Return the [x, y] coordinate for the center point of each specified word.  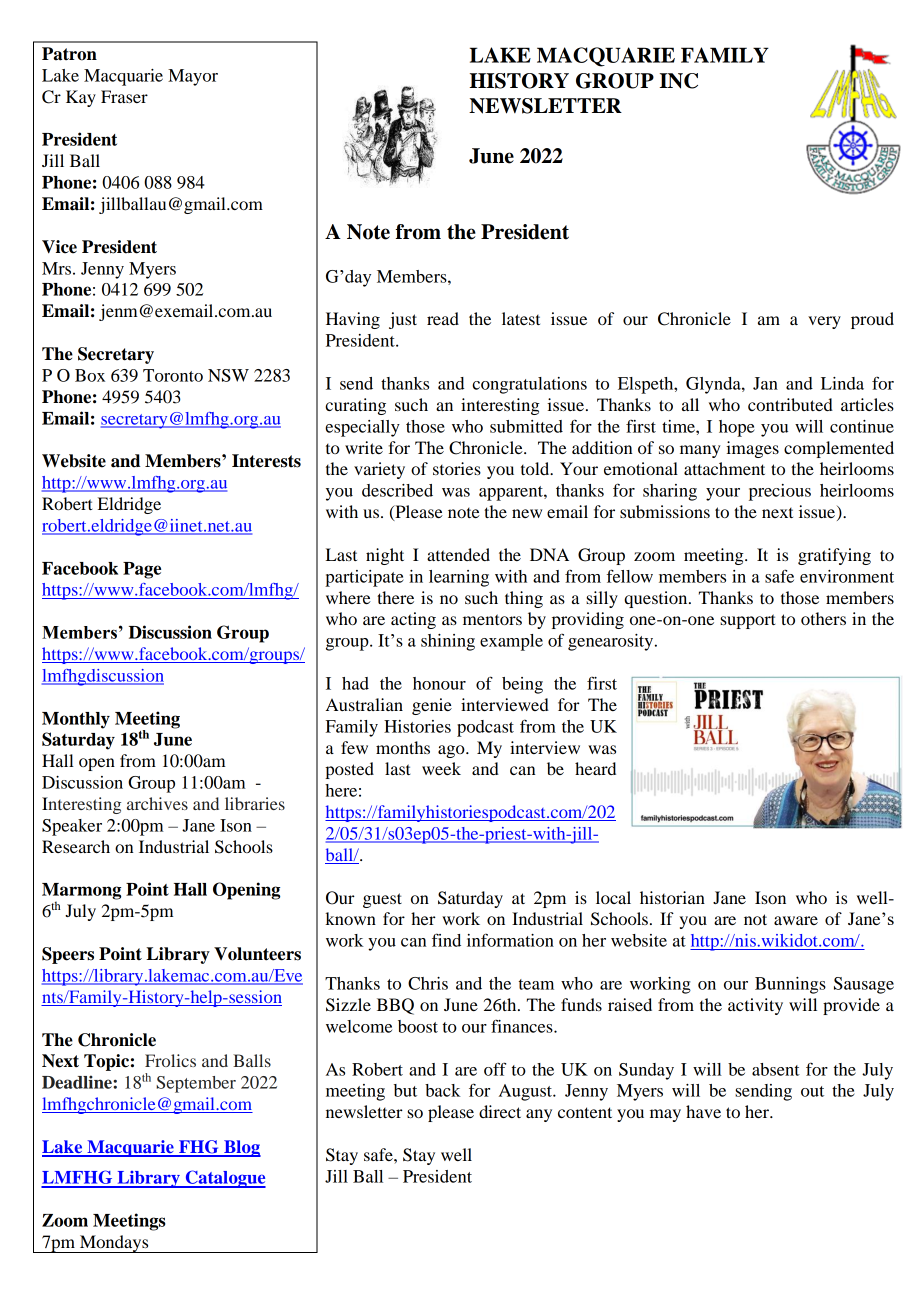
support [747, 621]
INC [678, 81]
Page [142, 570]
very [824, 322]
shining [448, 642]
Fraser [124, 96]
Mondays [114, 1244]
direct [500, 1111]
